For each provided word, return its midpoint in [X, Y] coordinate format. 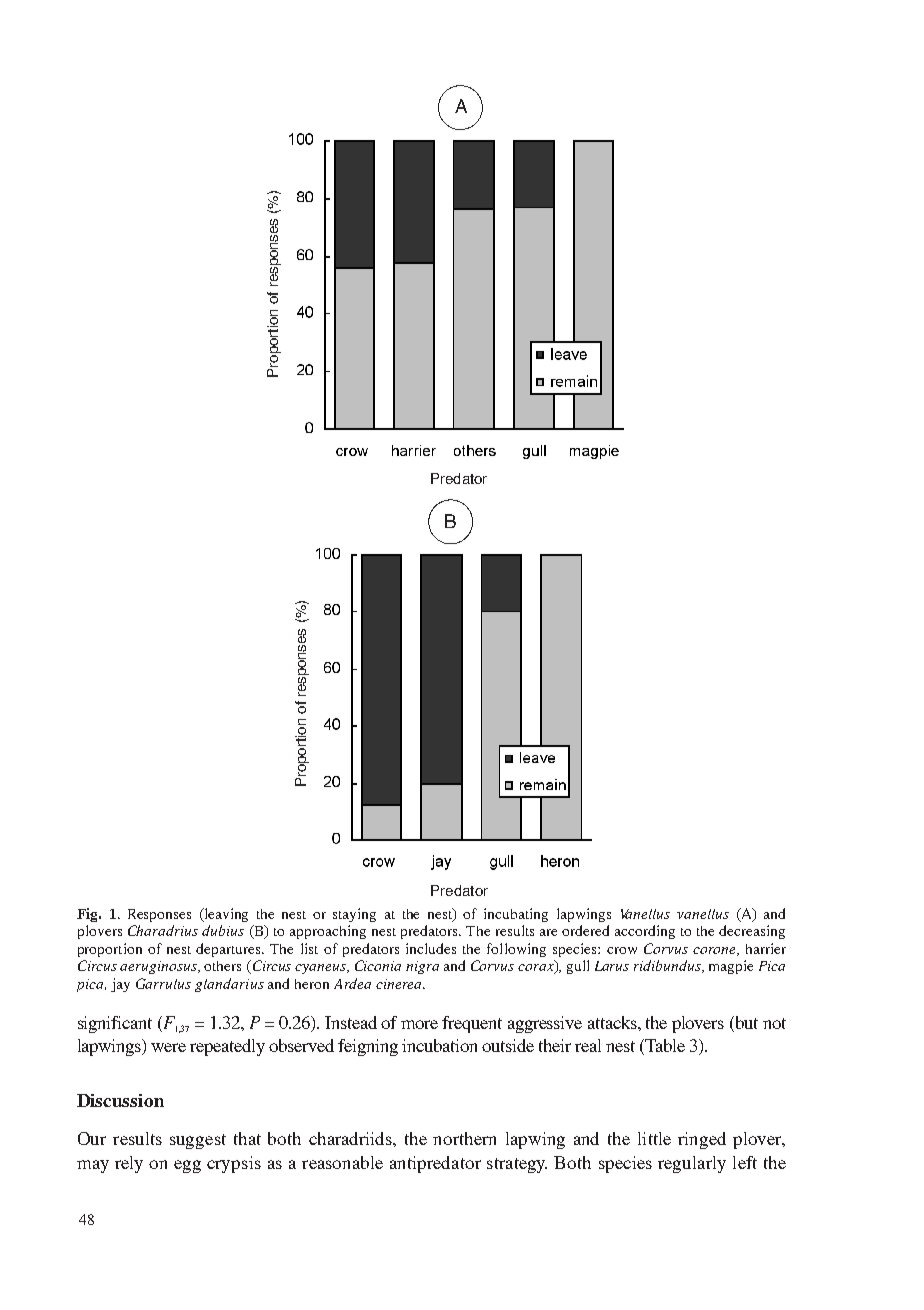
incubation [439, 1045]
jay [120, 985]
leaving [225, 915]
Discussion [120, 1100]
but [745, 1024]
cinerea [400, 984]
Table [664, 1047]
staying [354, 915]
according [645, 932]
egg [187, 1166]
